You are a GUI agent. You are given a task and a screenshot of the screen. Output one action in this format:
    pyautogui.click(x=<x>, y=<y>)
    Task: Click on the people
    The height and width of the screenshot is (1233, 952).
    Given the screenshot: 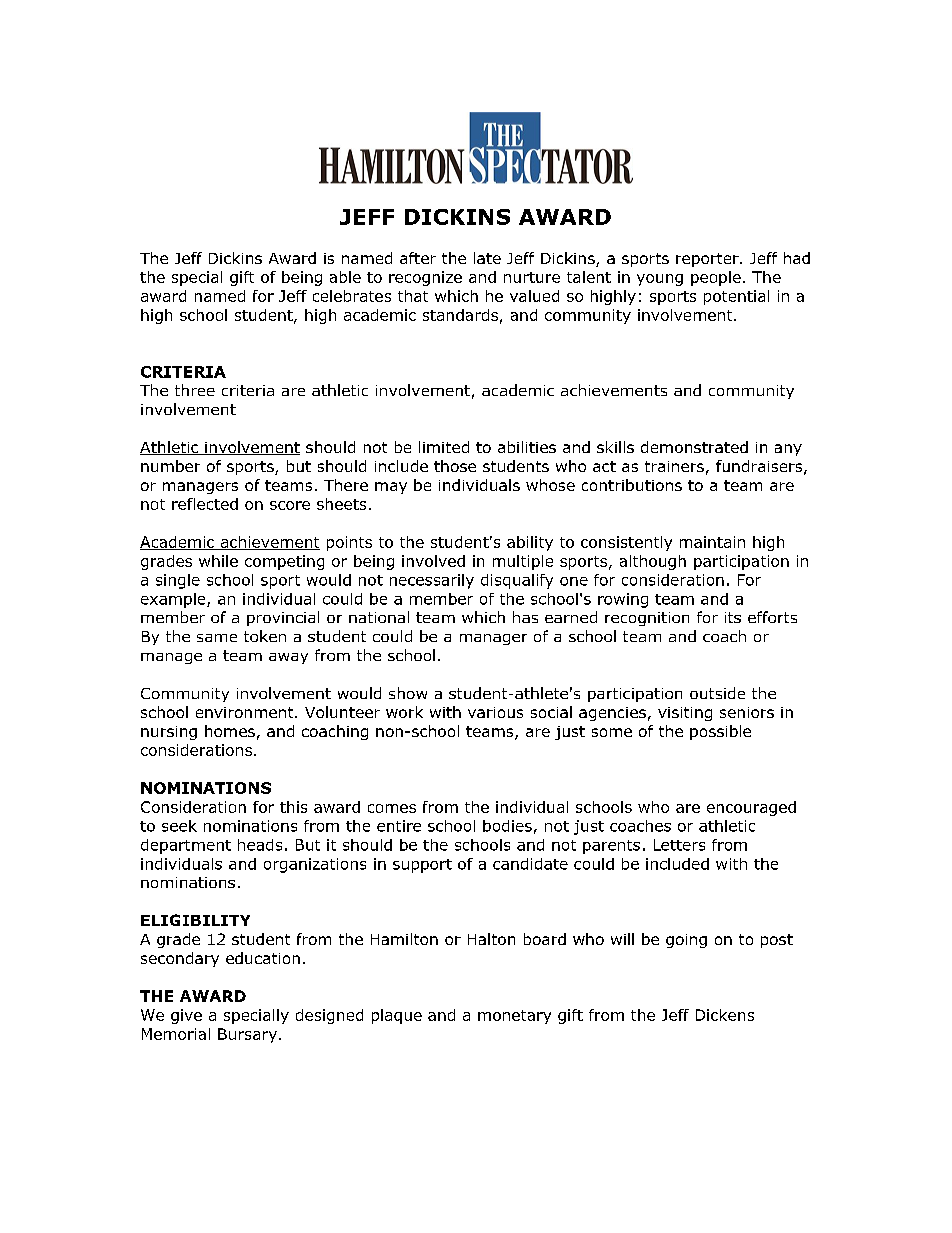 What is the action you would take?
    pyautogui.click(x=716, y=278)
